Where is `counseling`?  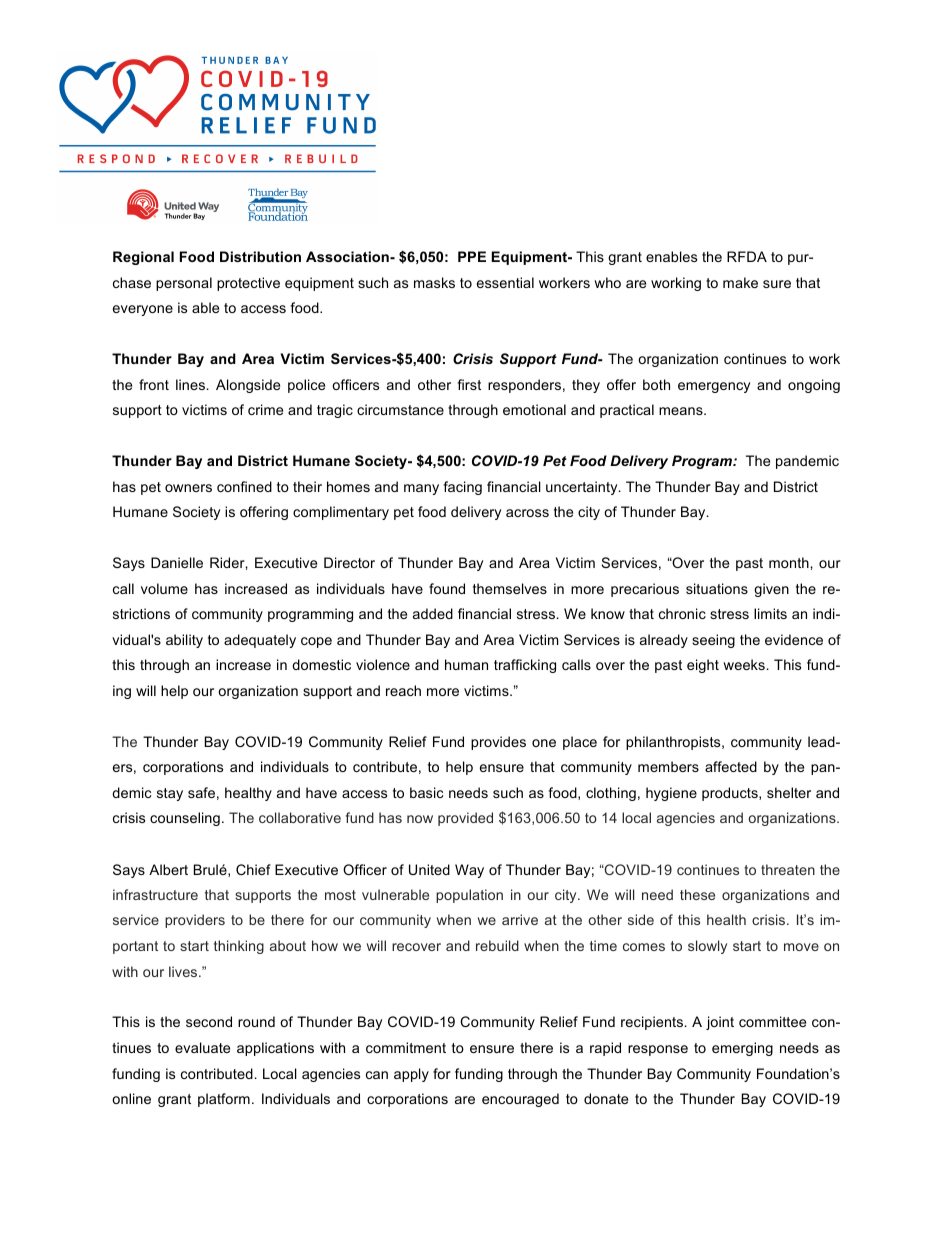
counseling is located at coordinates (185, 819).
